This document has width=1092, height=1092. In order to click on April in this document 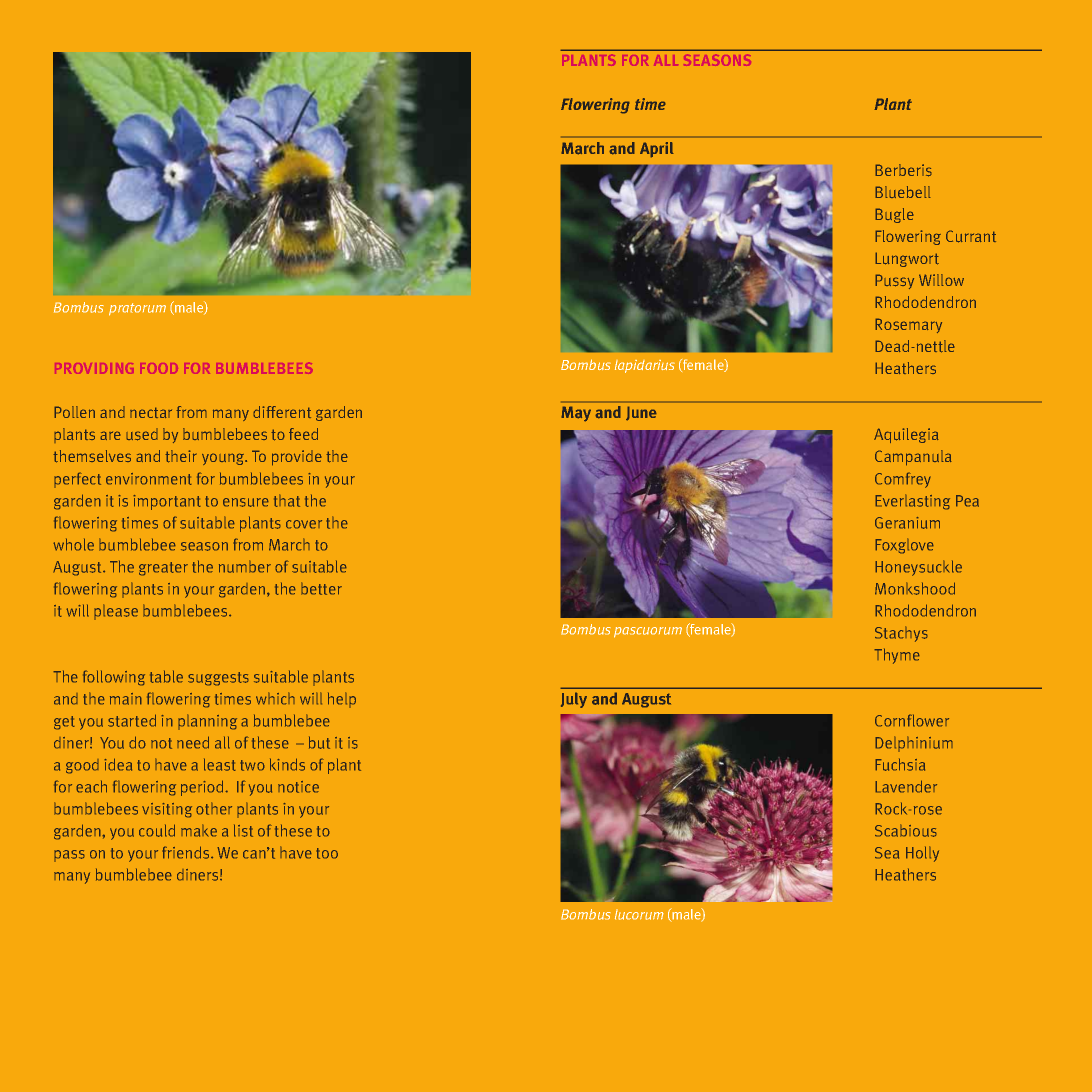, I will do `click(657, 150)`.
